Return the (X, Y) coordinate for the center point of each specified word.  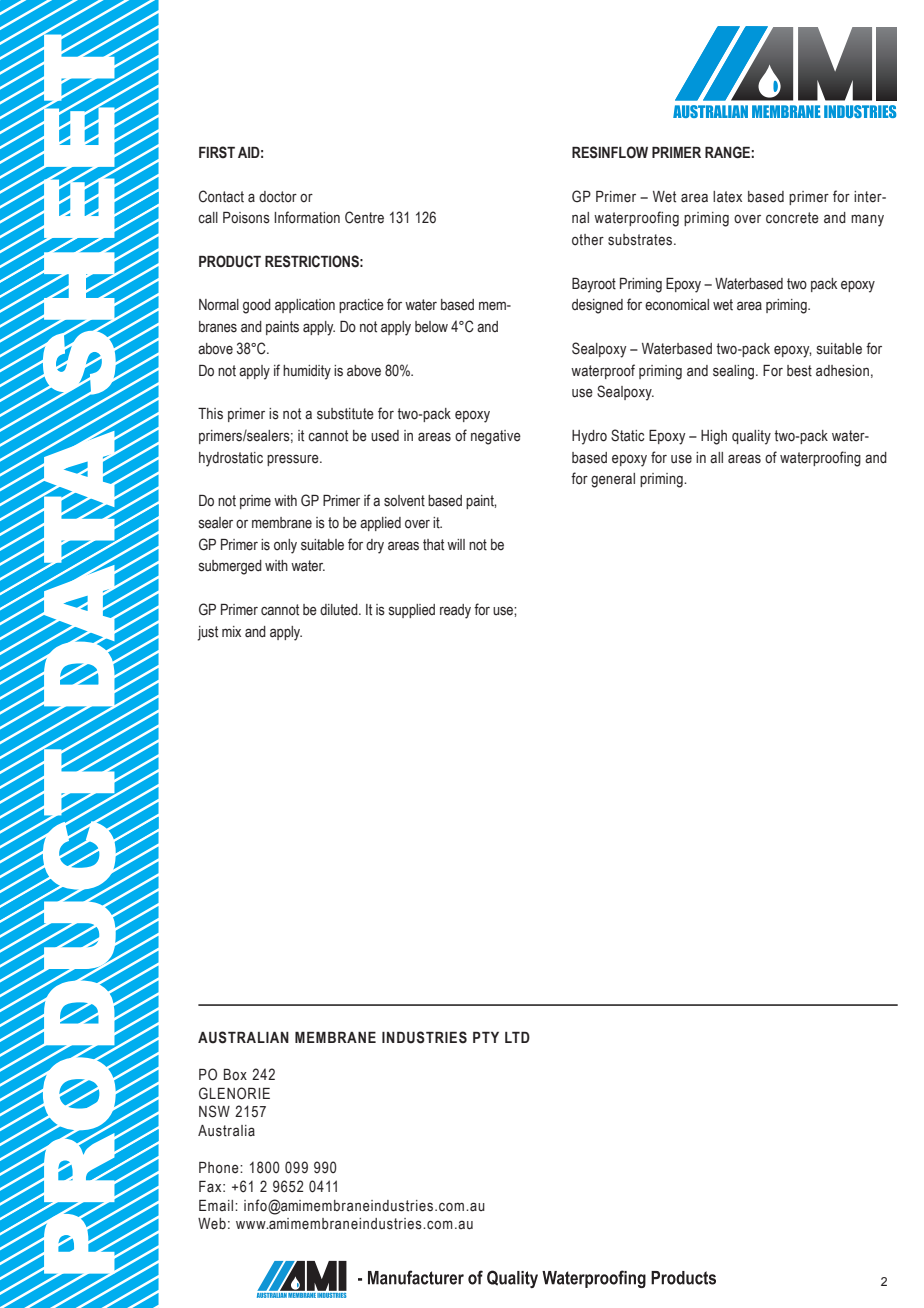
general (613, 480)
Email (217, 1205)
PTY (486, 1037)
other (588, 240)
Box (235, 1075)
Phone (220, 1168)
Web (212, 1224)
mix (231, 631)
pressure (294, 460)
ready (455, 611)
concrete (792, 218)
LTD (517, 1037)
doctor (278, 197)
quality (751, 437)
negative (496, 437)
